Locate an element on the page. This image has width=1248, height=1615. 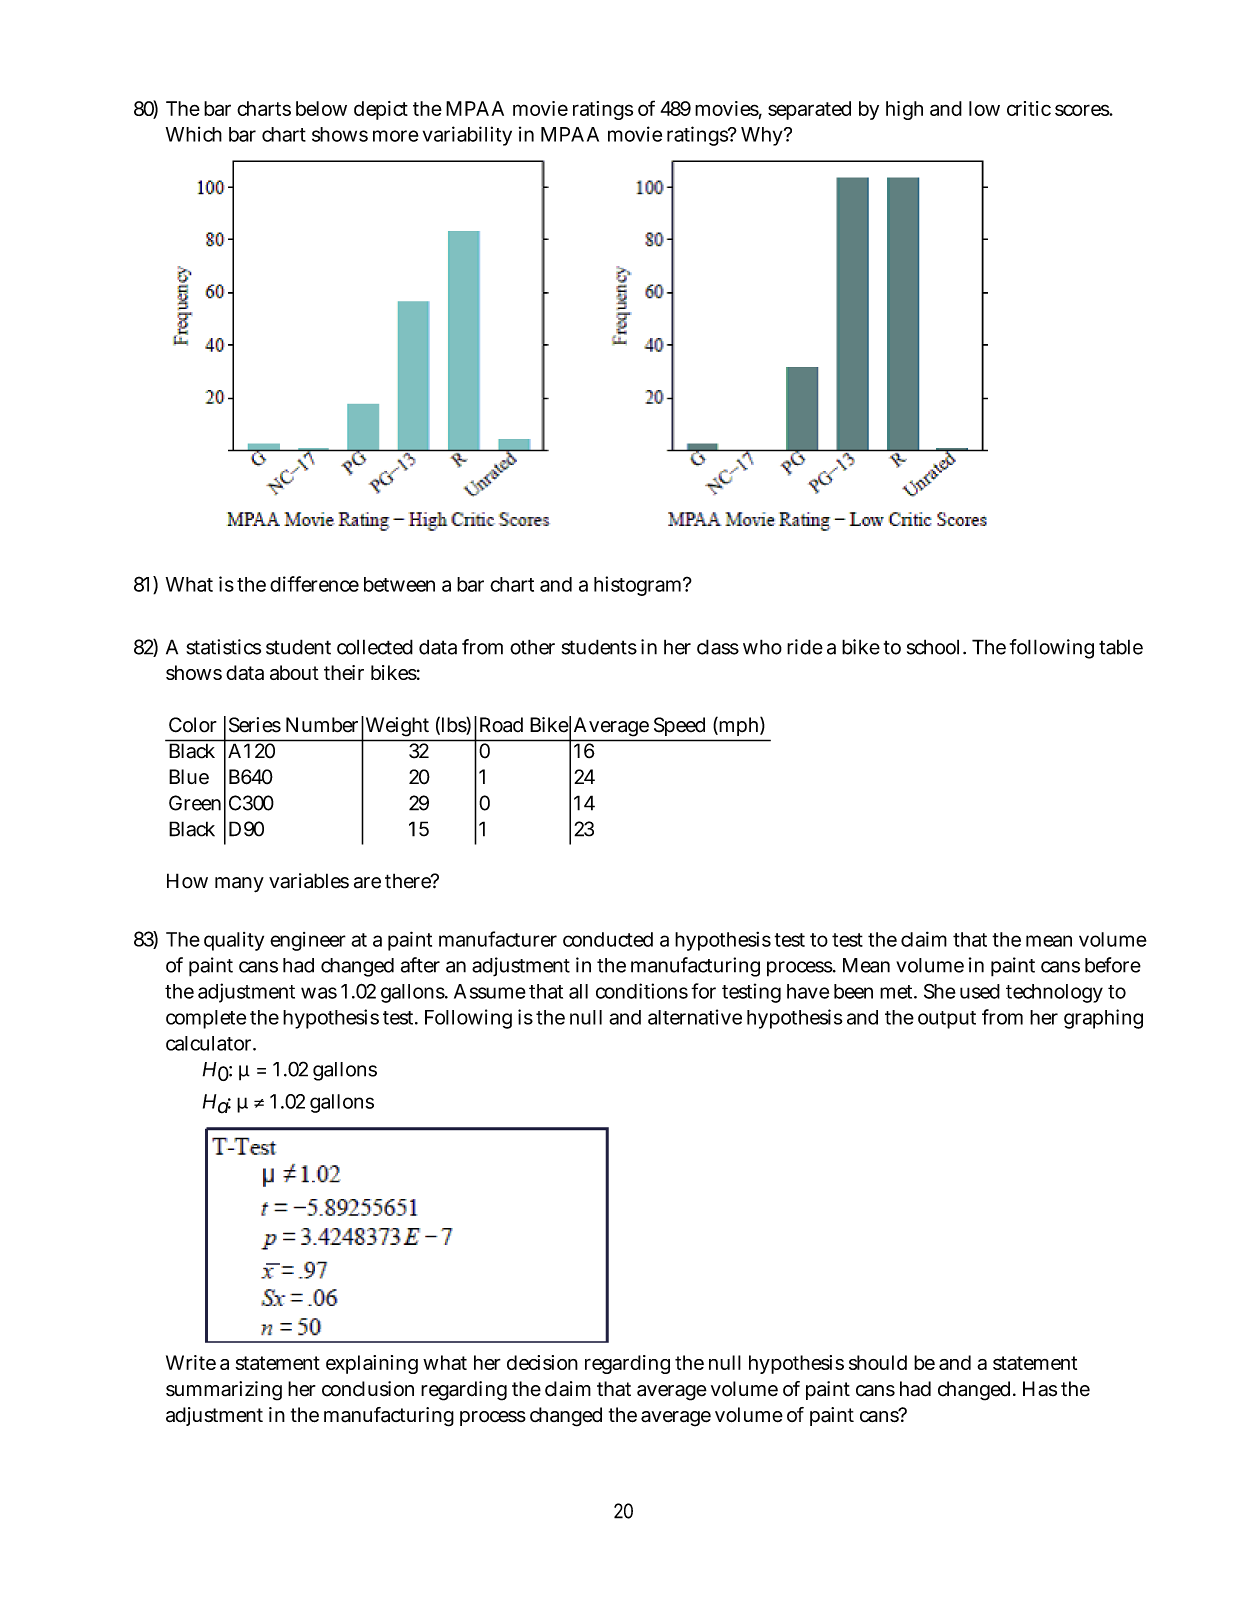
conducted is located at coordinates (608, 939).
